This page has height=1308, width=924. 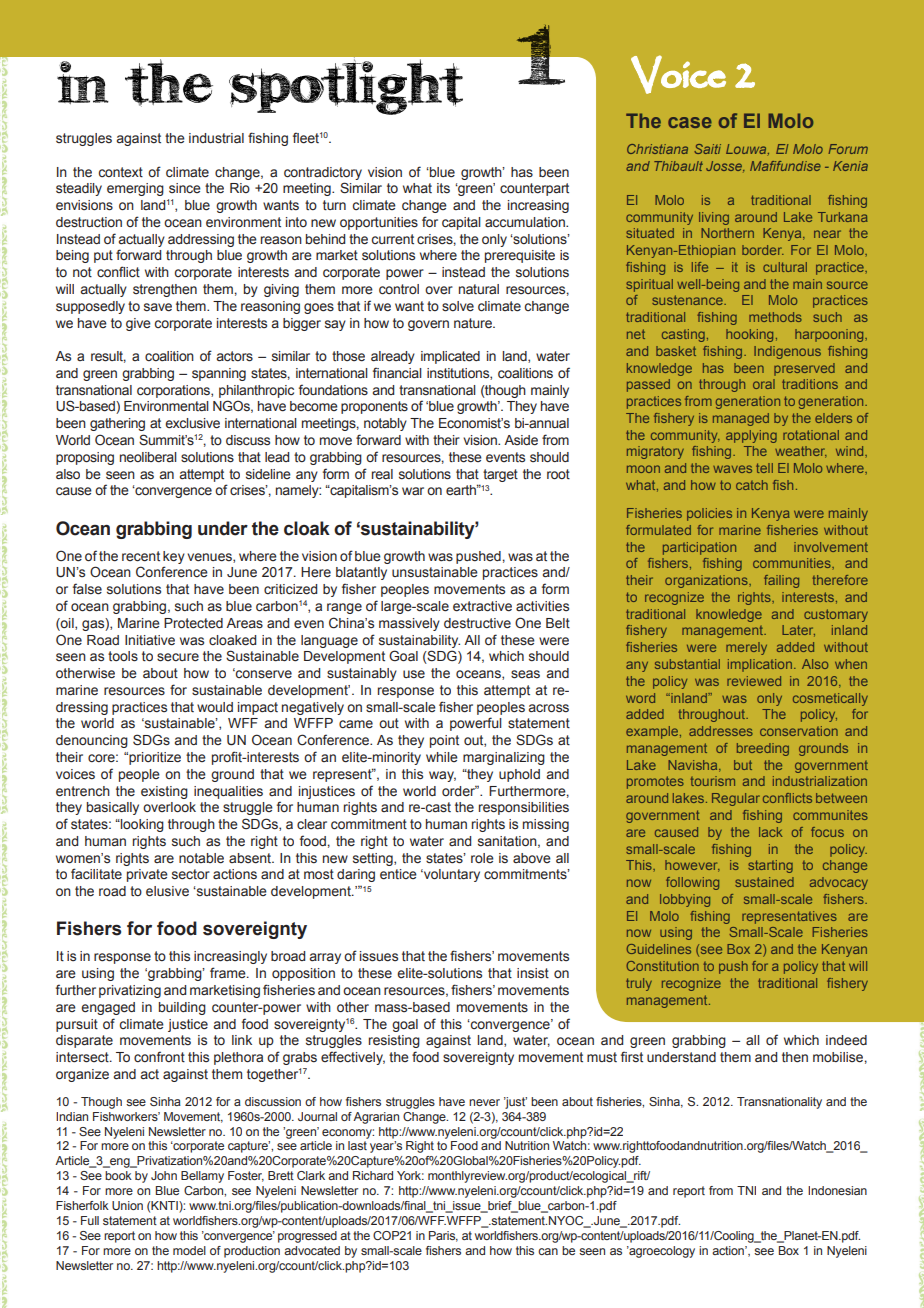 I want to click on its, so click(x=443, y=188).
